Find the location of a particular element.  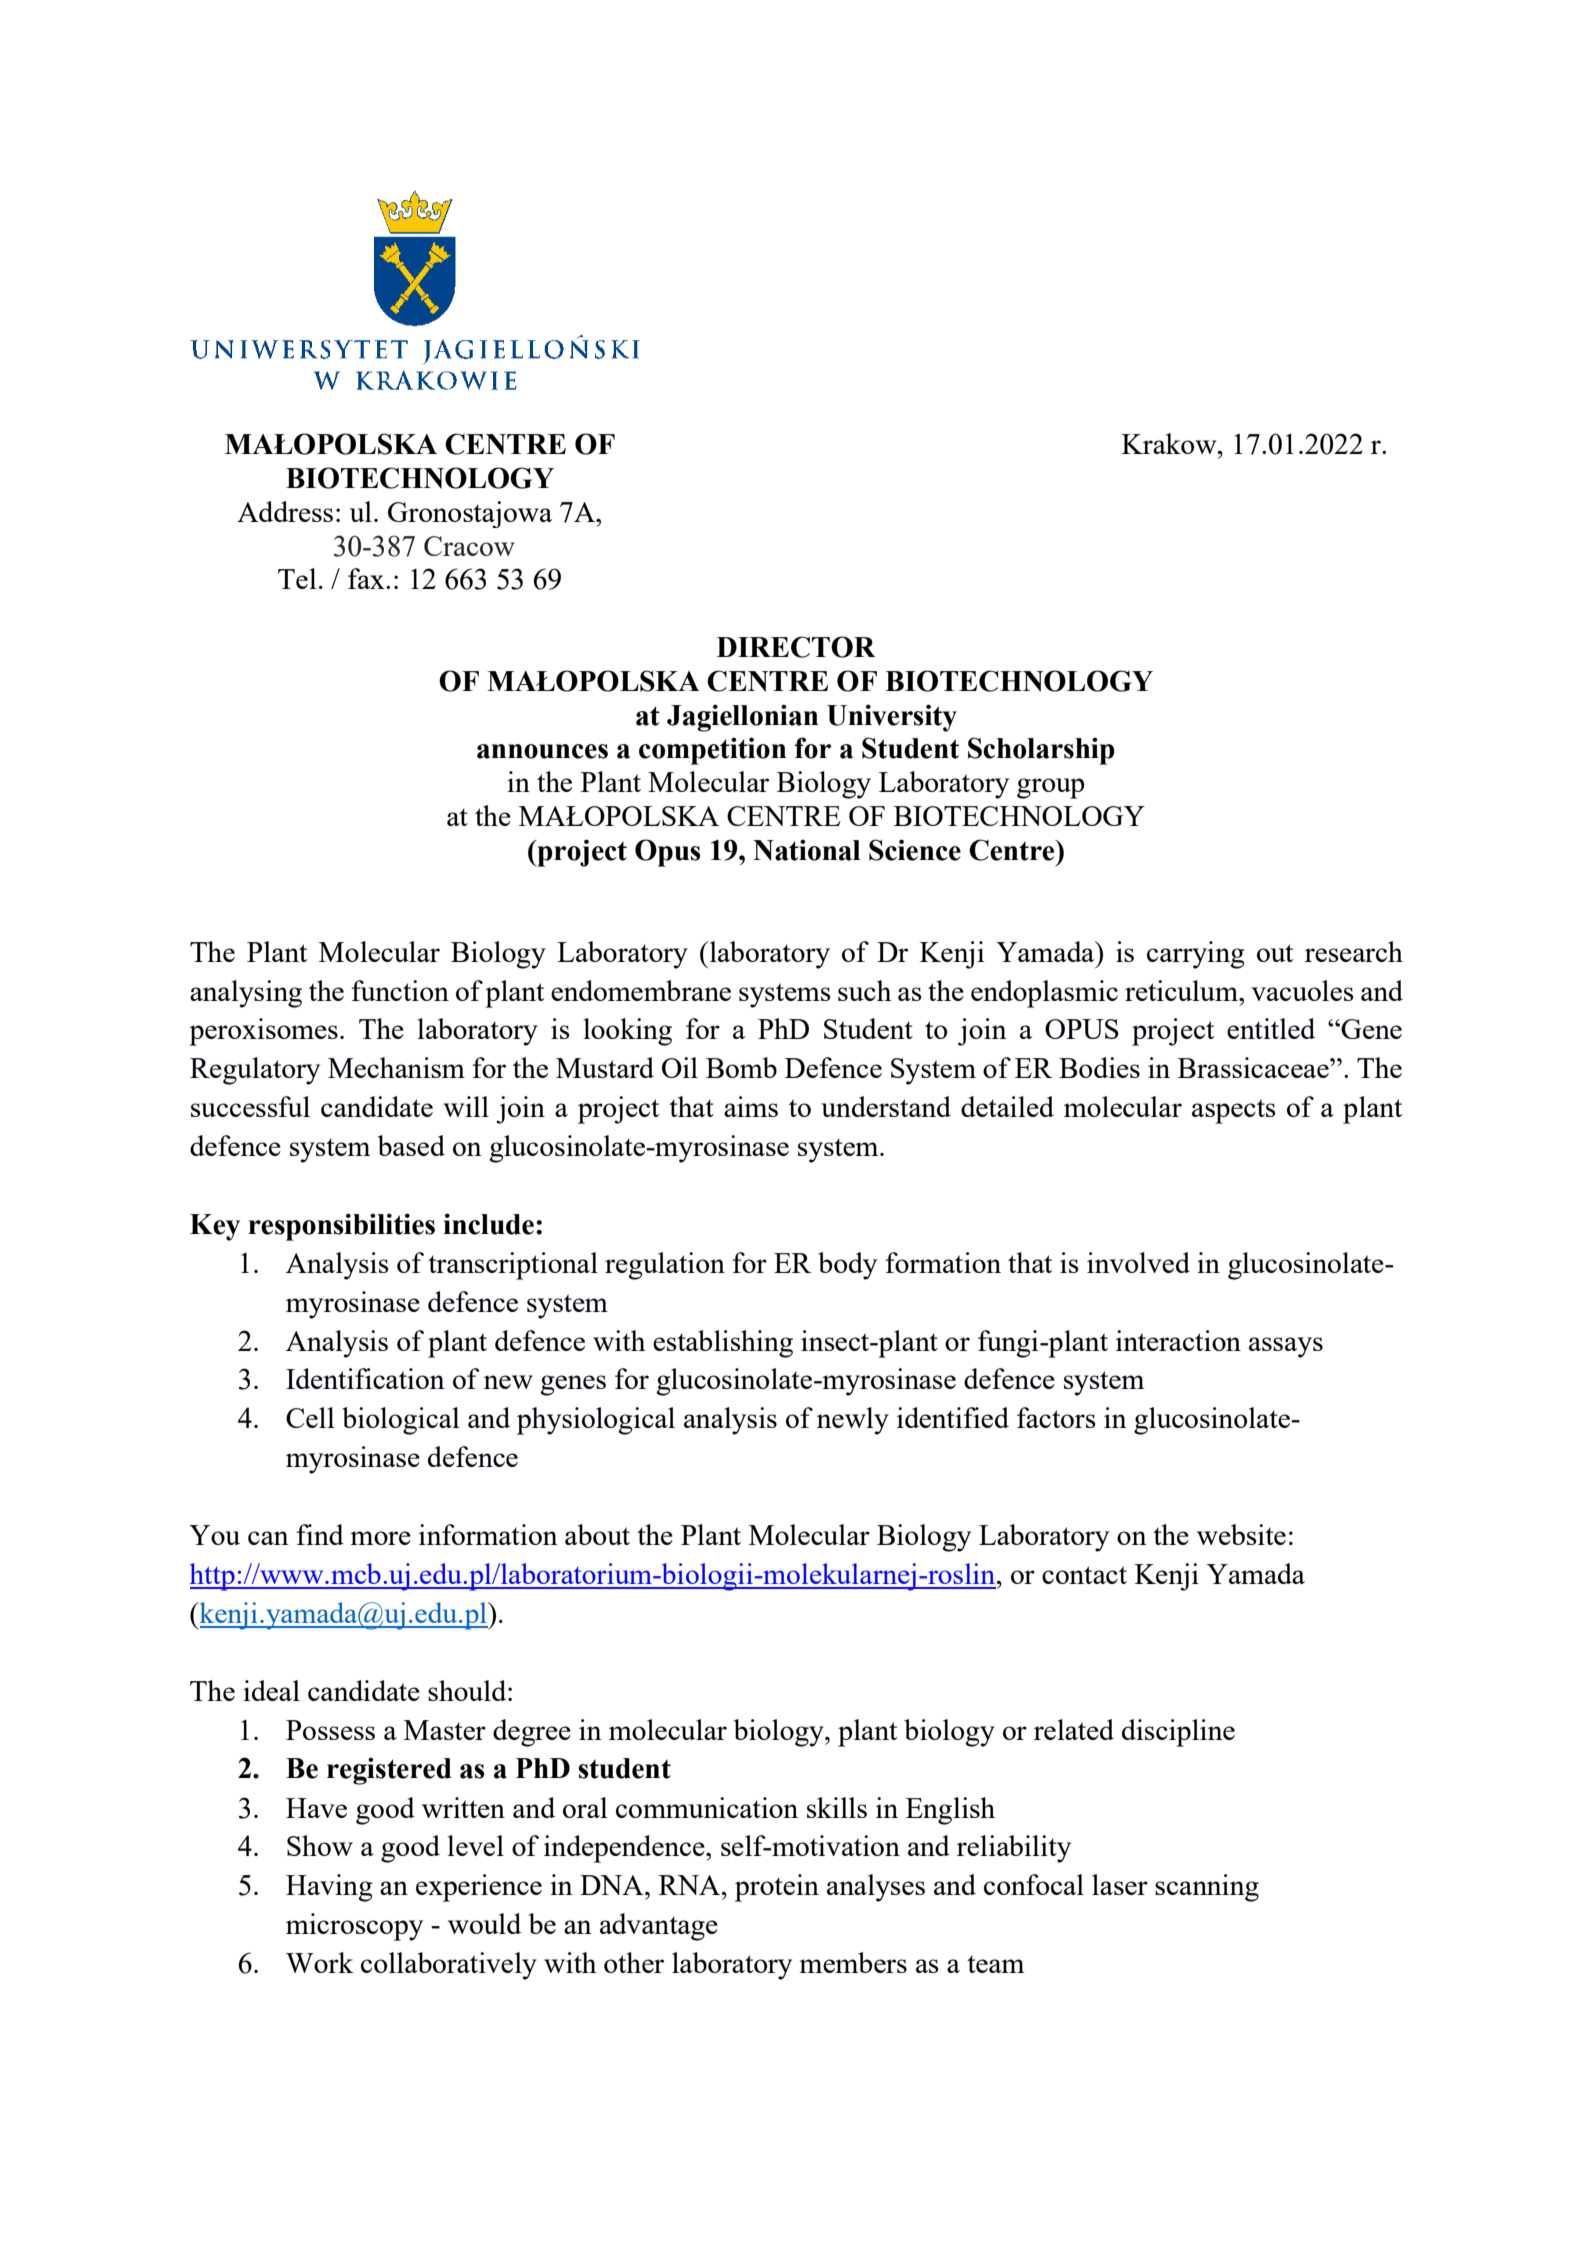

body is located at coordinates (847, 1266).
